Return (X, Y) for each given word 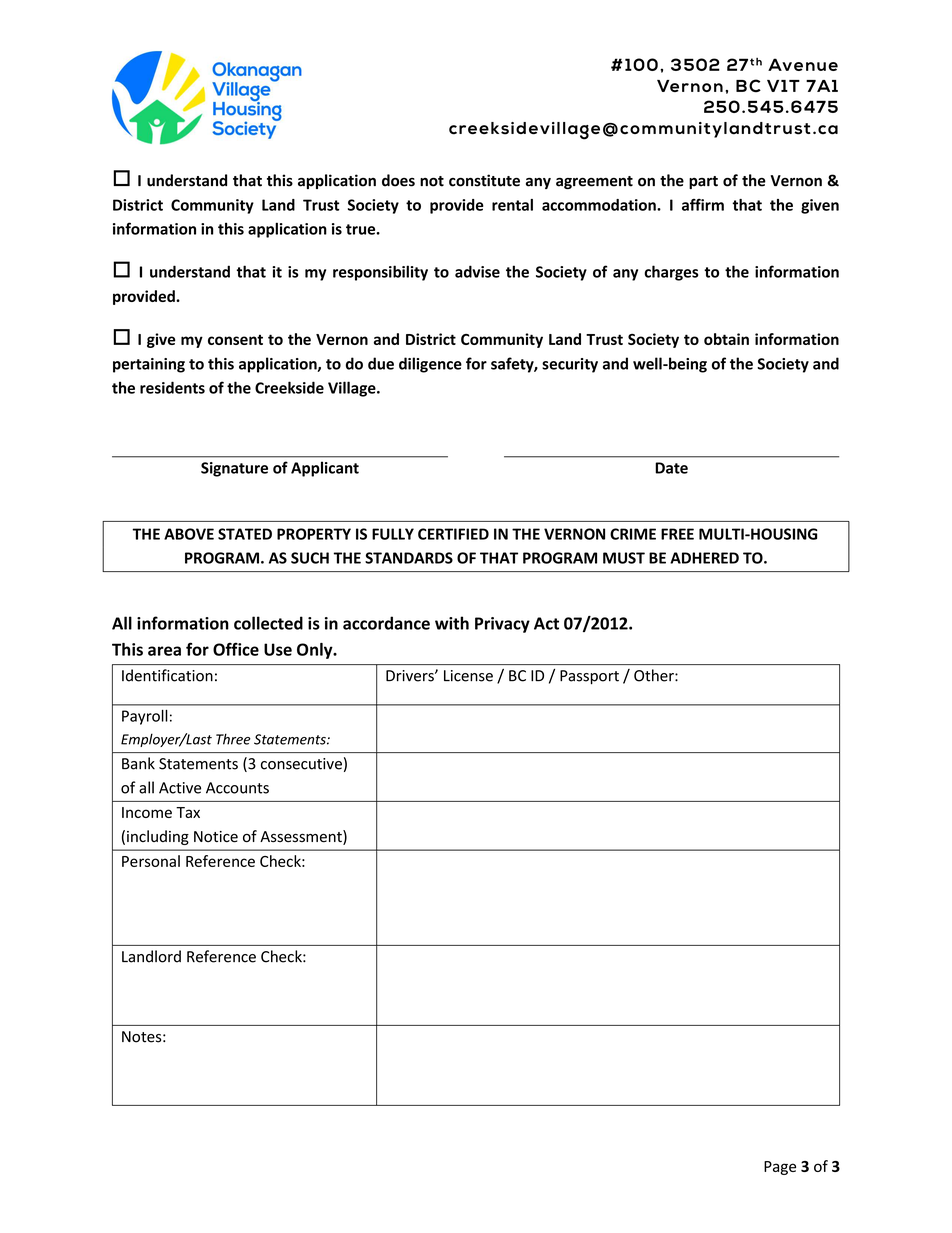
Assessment (302, 837)
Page (780, 1168)
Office (236, 649)
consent (235, 339)
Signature (234, 469)
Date (671, 468)
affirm (703, 205)
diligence (430, 365)
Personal (151, 861)
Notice (216, 837)
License (468, 676)
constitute (484, 180)
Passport (589, 677)
